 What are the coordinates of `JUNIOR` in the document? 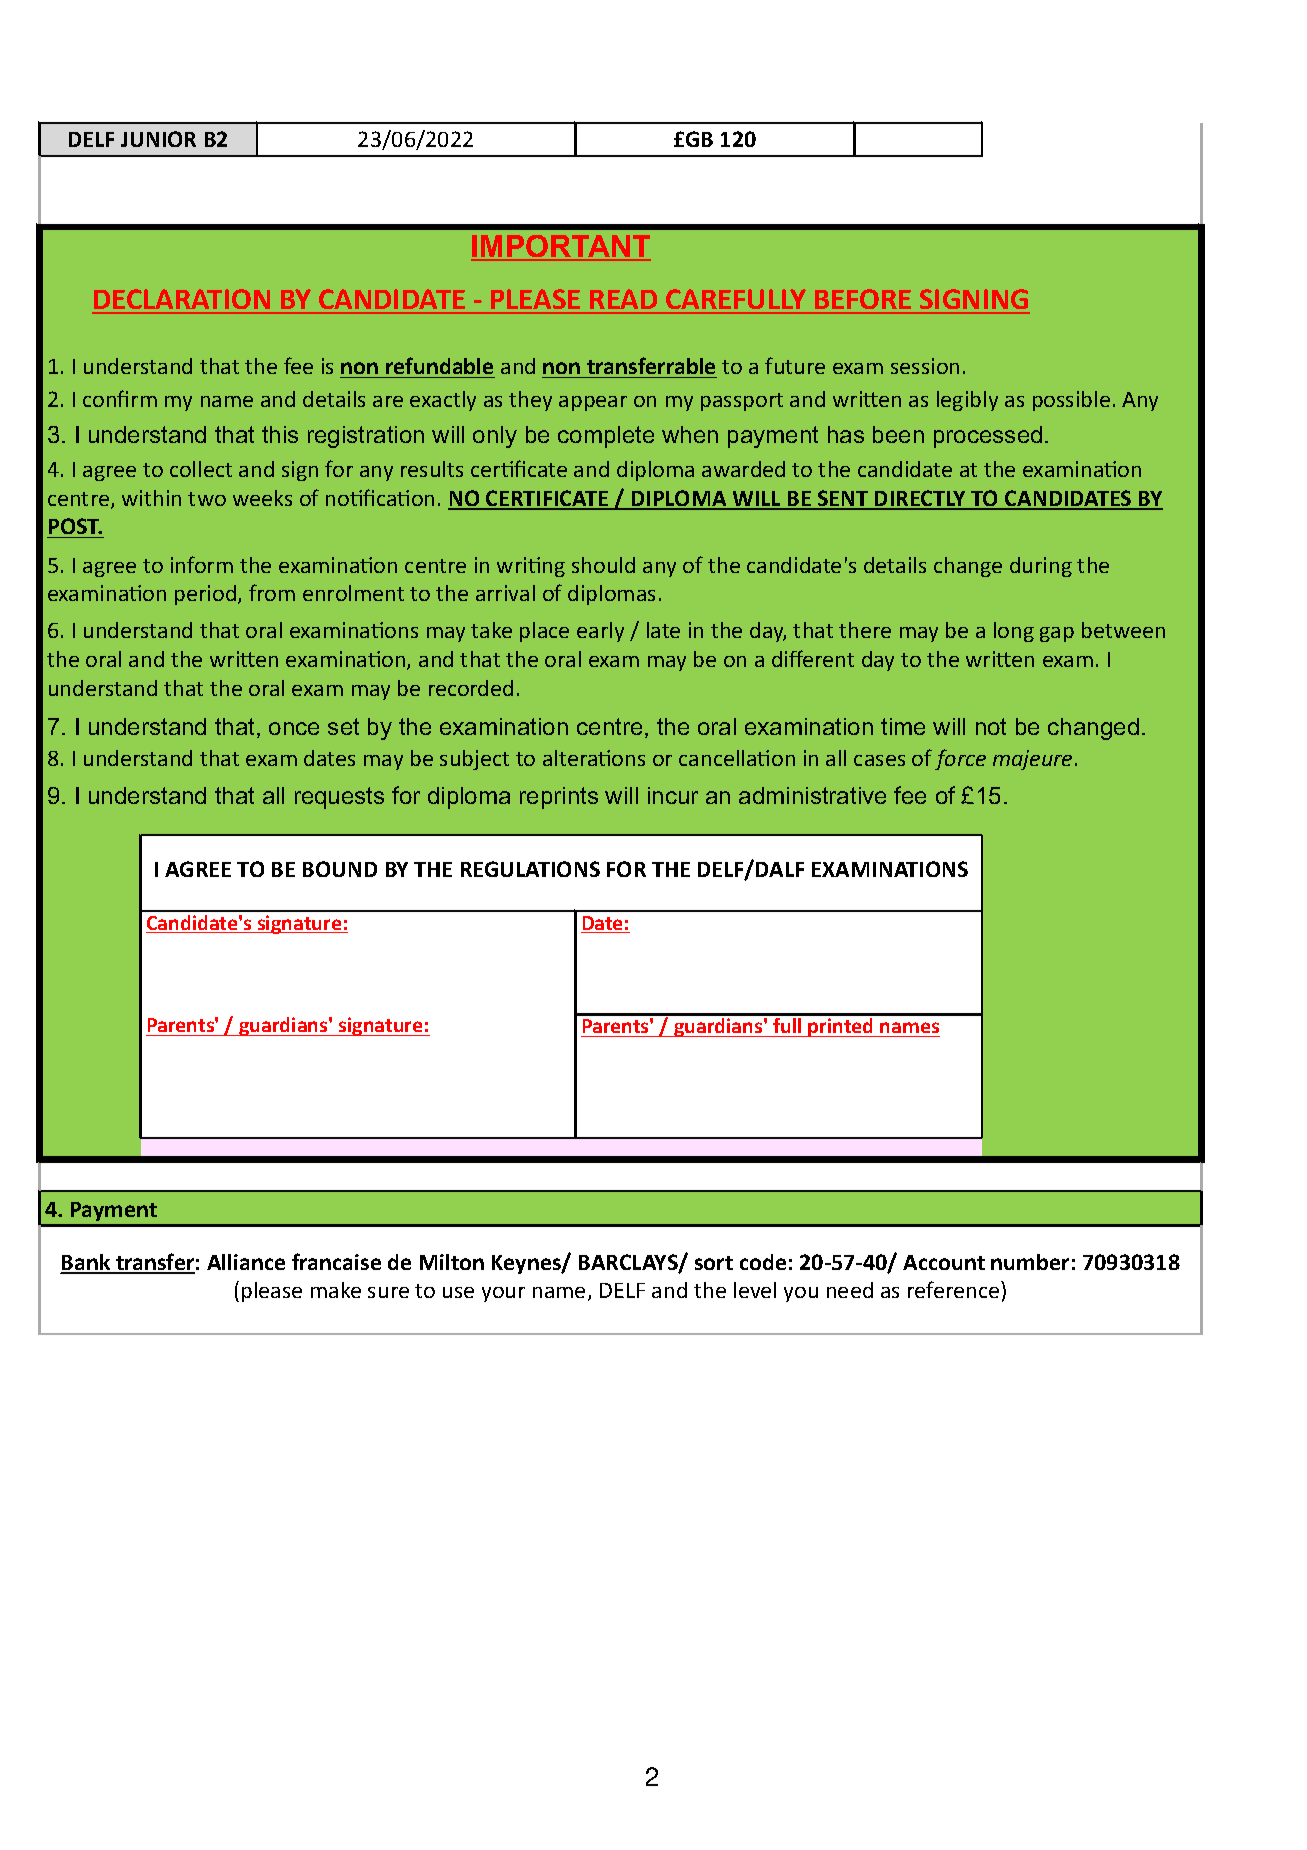 It's located at (158, 139).
